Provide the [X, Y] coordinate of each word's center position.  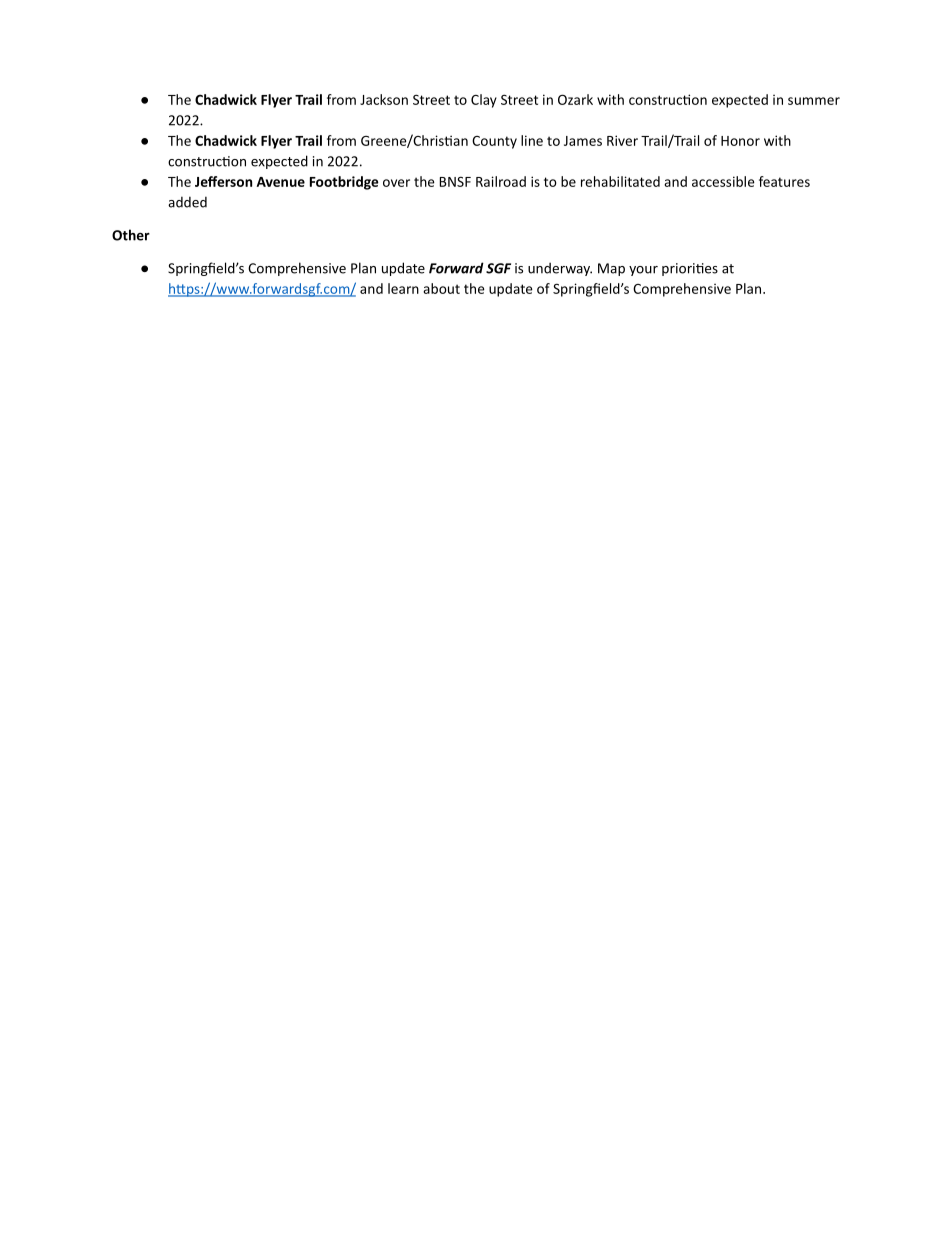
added [187, 202]
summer [814, 101]
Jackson [384, 99]
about [441, 288]
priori [679, 269]
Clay [484, 101]
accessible [723, 181]
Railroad [501, 181]
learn [403, 288]
